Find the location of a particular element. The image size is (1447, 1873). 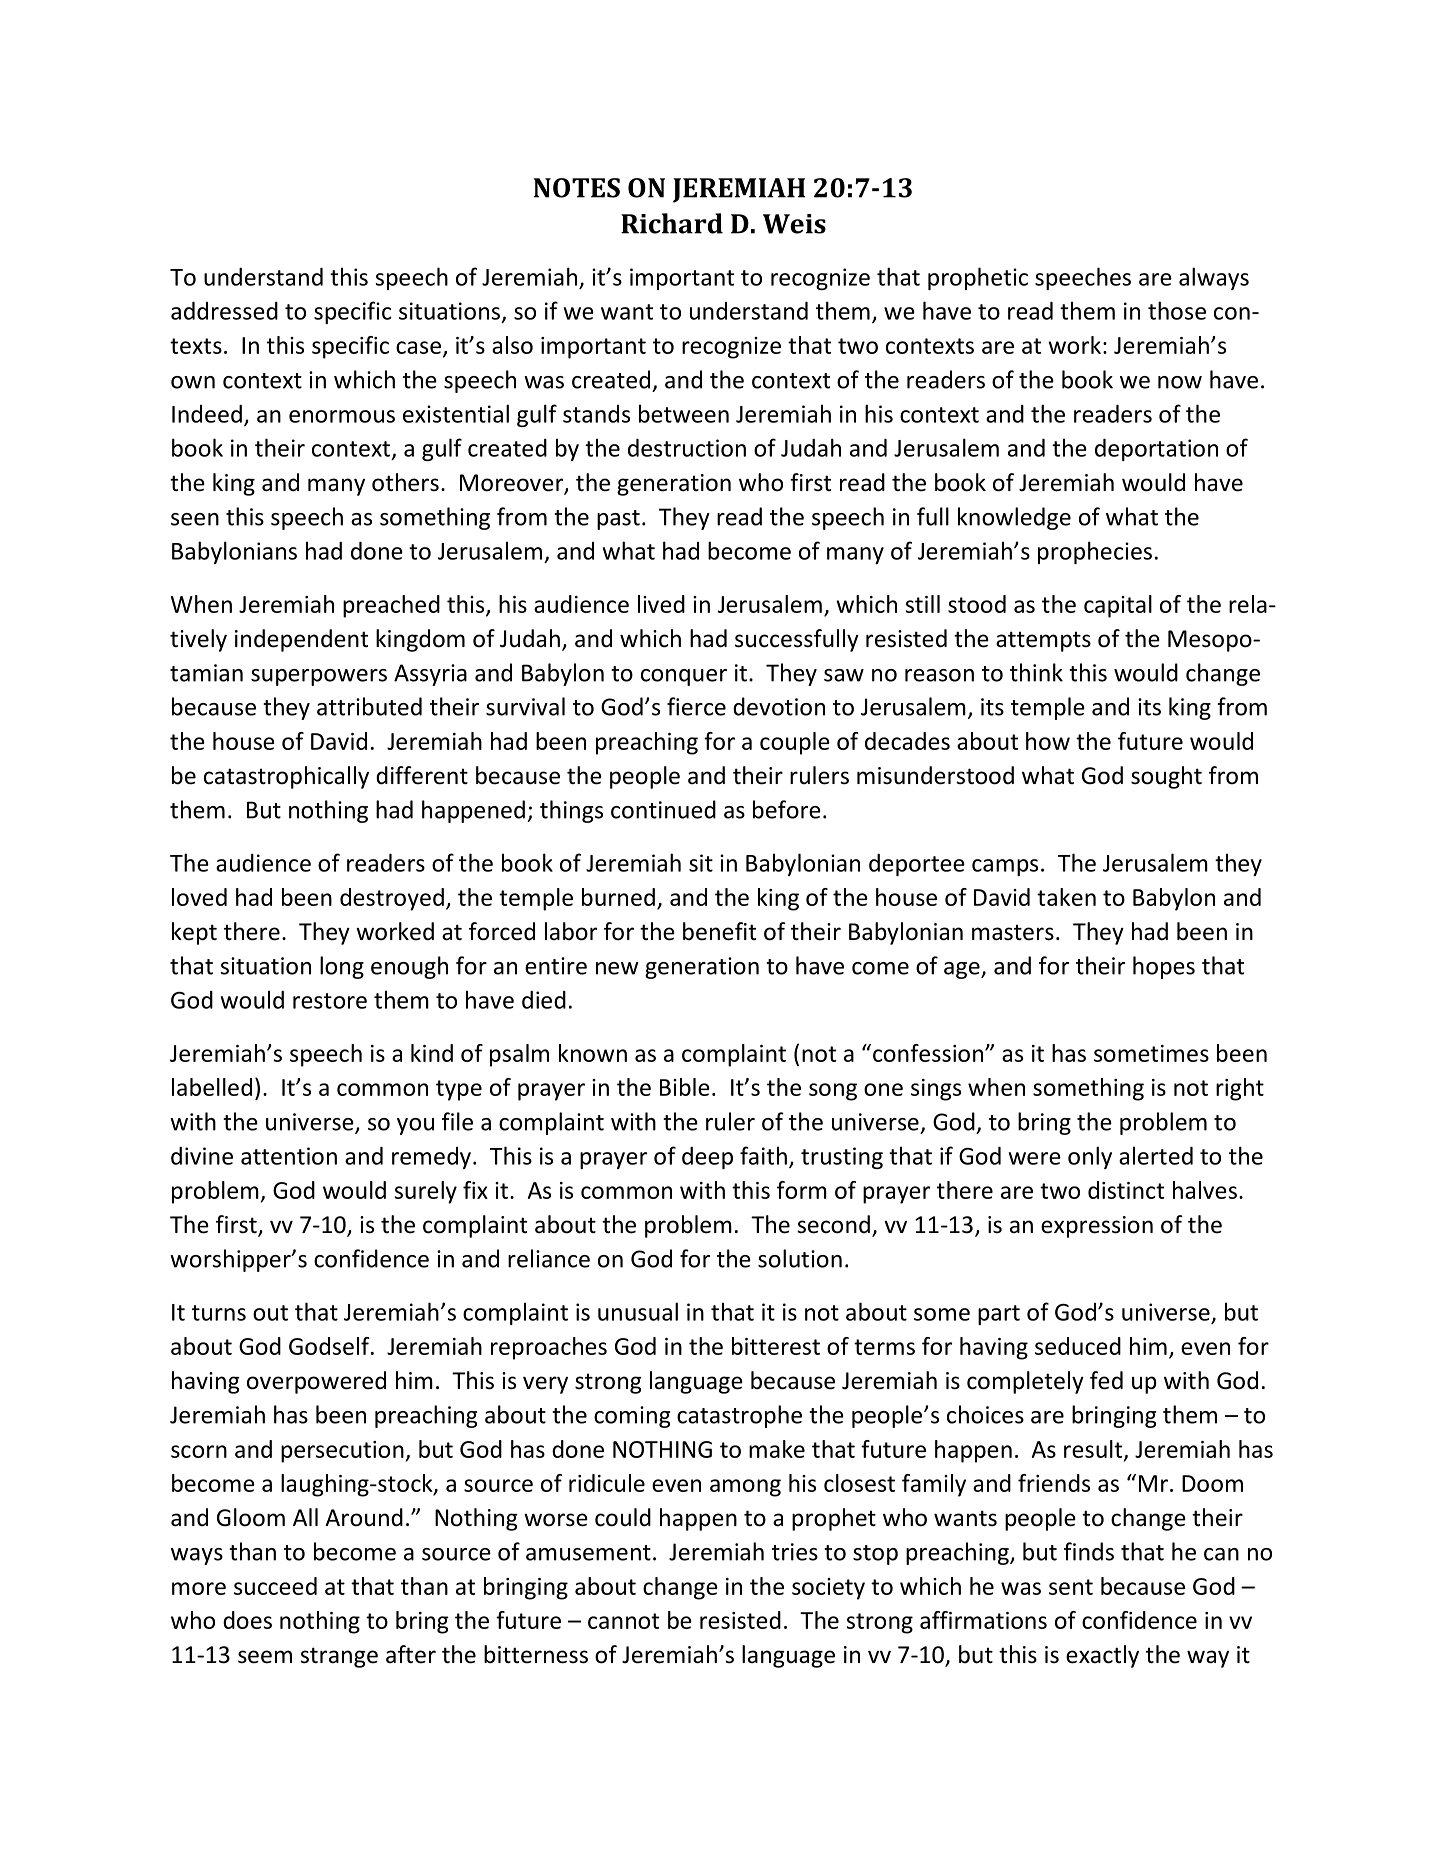

addressed is located at coordinates (224, 311).
